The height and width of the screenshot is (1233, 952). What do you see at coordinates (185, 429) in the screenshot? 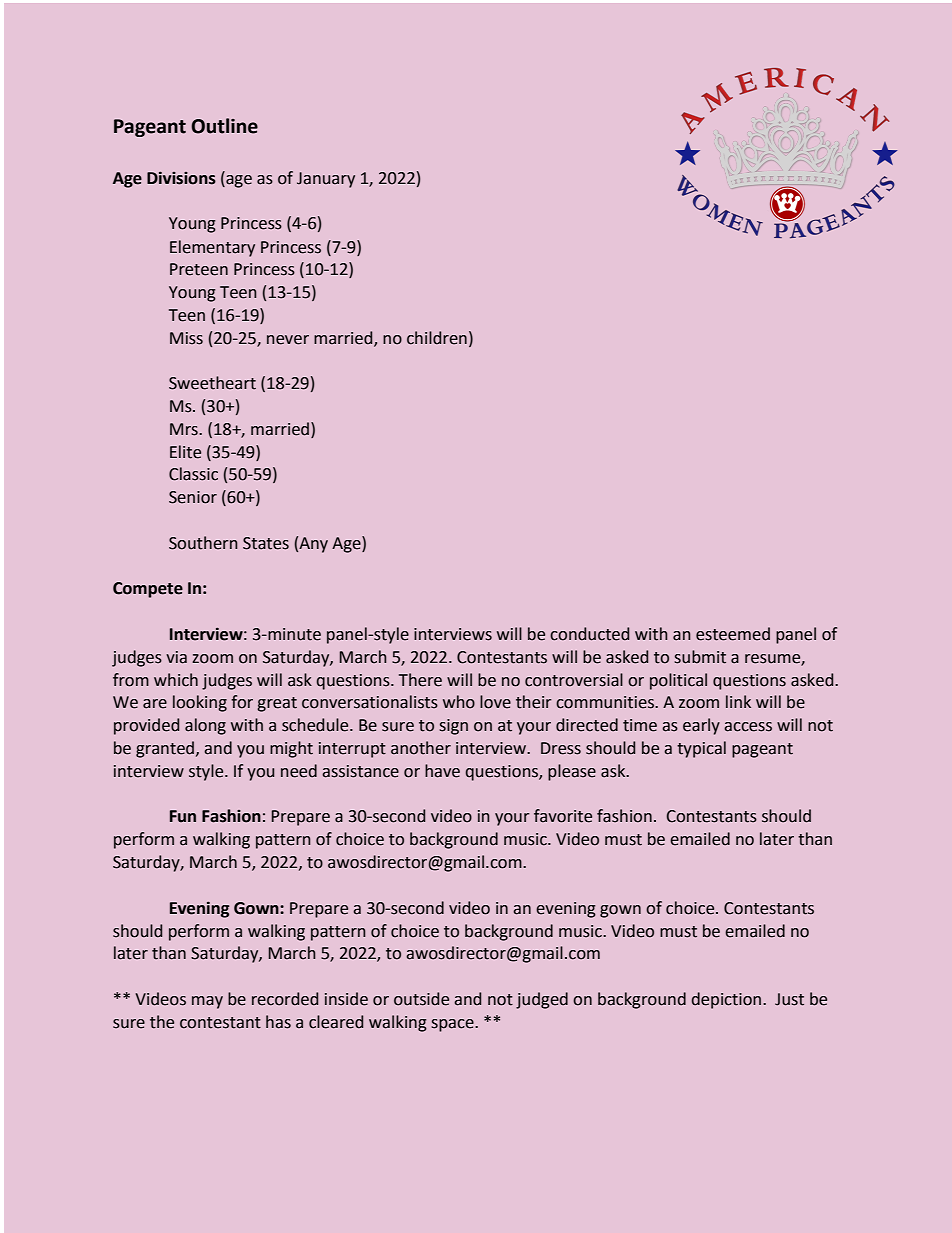
I see `Mrs` at bounding box center [185, 429].
